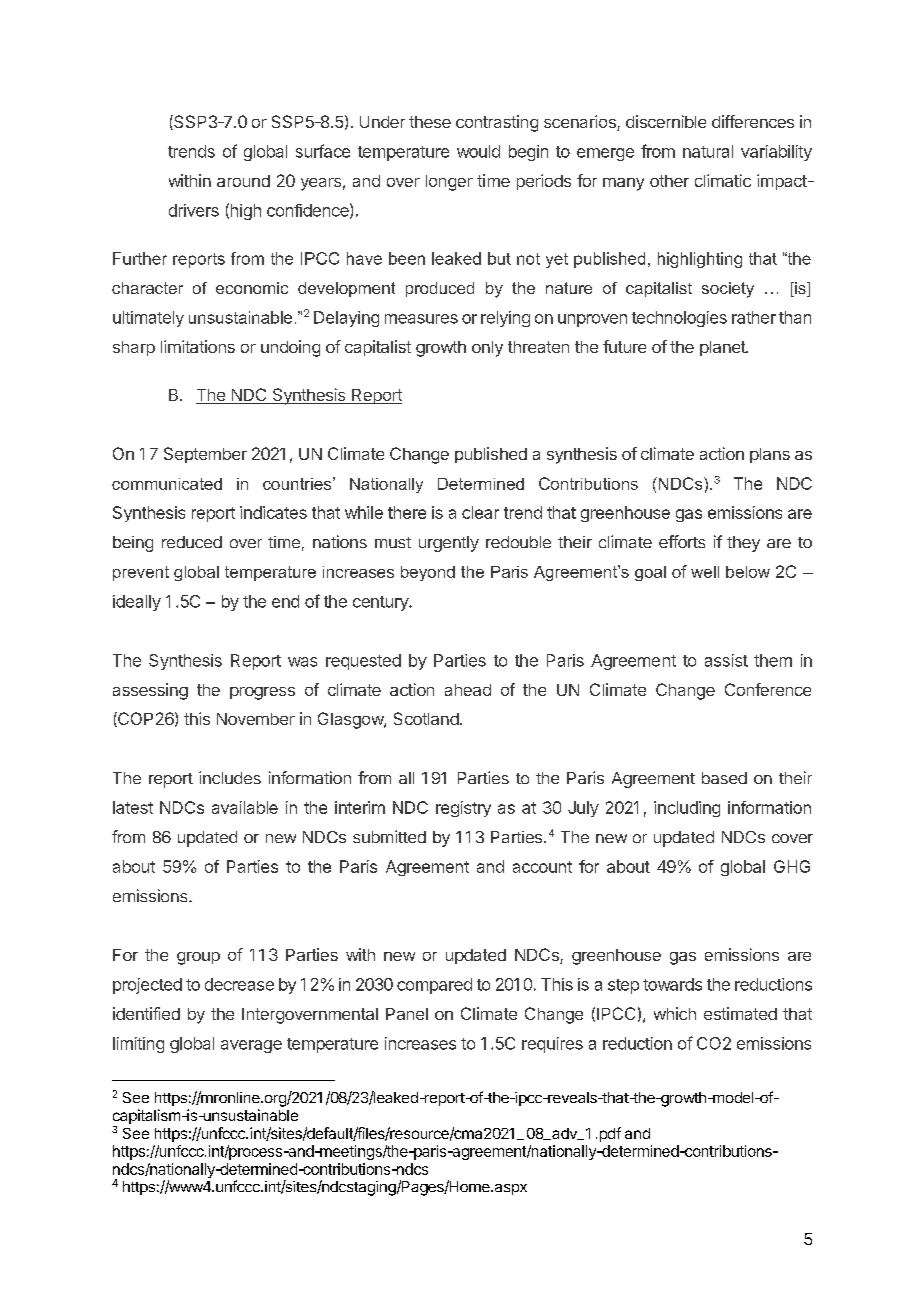  I want to click on limitations, so click(198, 346).
